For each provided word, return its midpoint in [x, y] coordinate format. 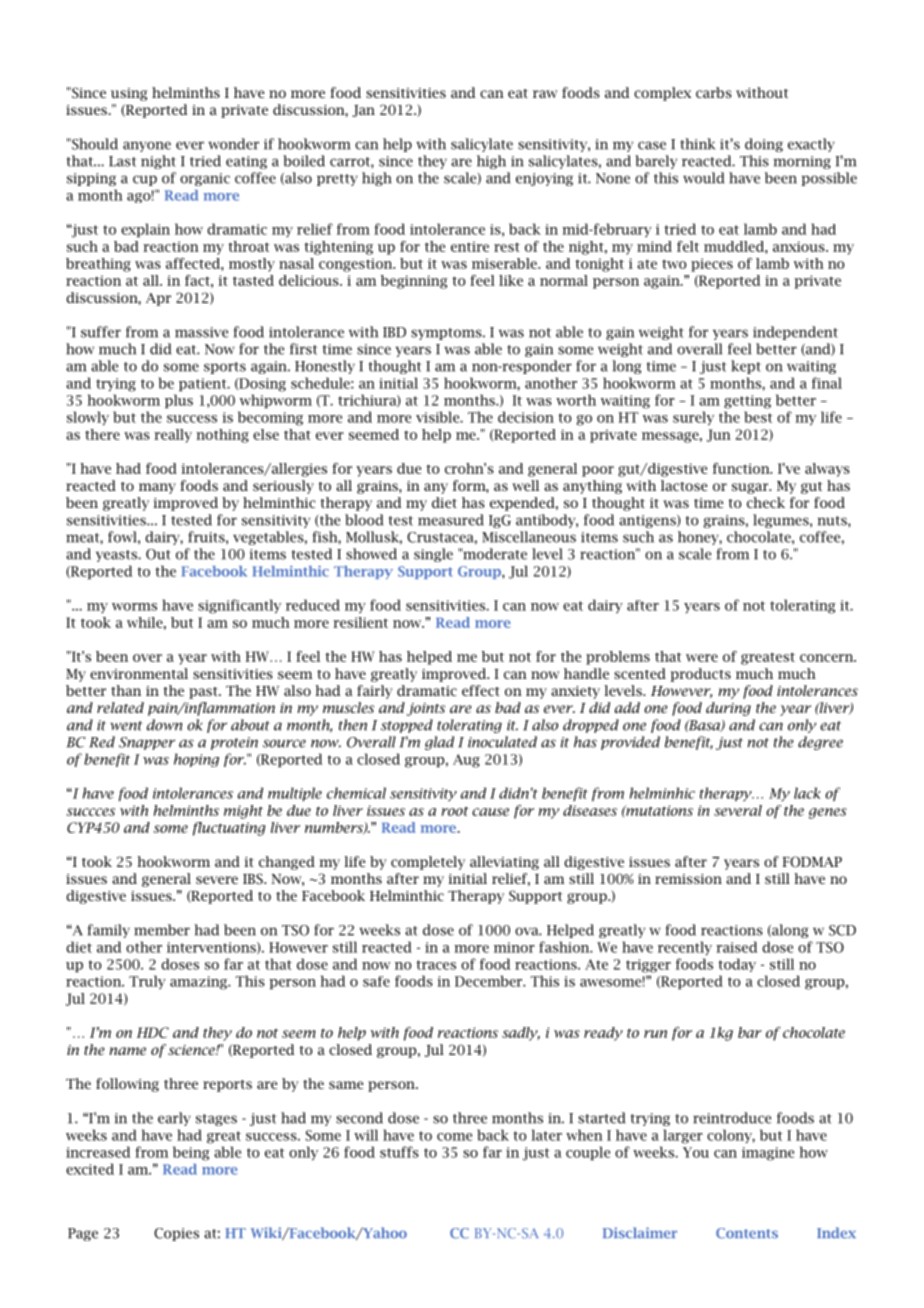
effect [481, 690]
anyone [147, 146]
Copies [176, 1234]
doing [764, 145]
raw [545, 94]
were [702, 658]
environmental [139, 673]
